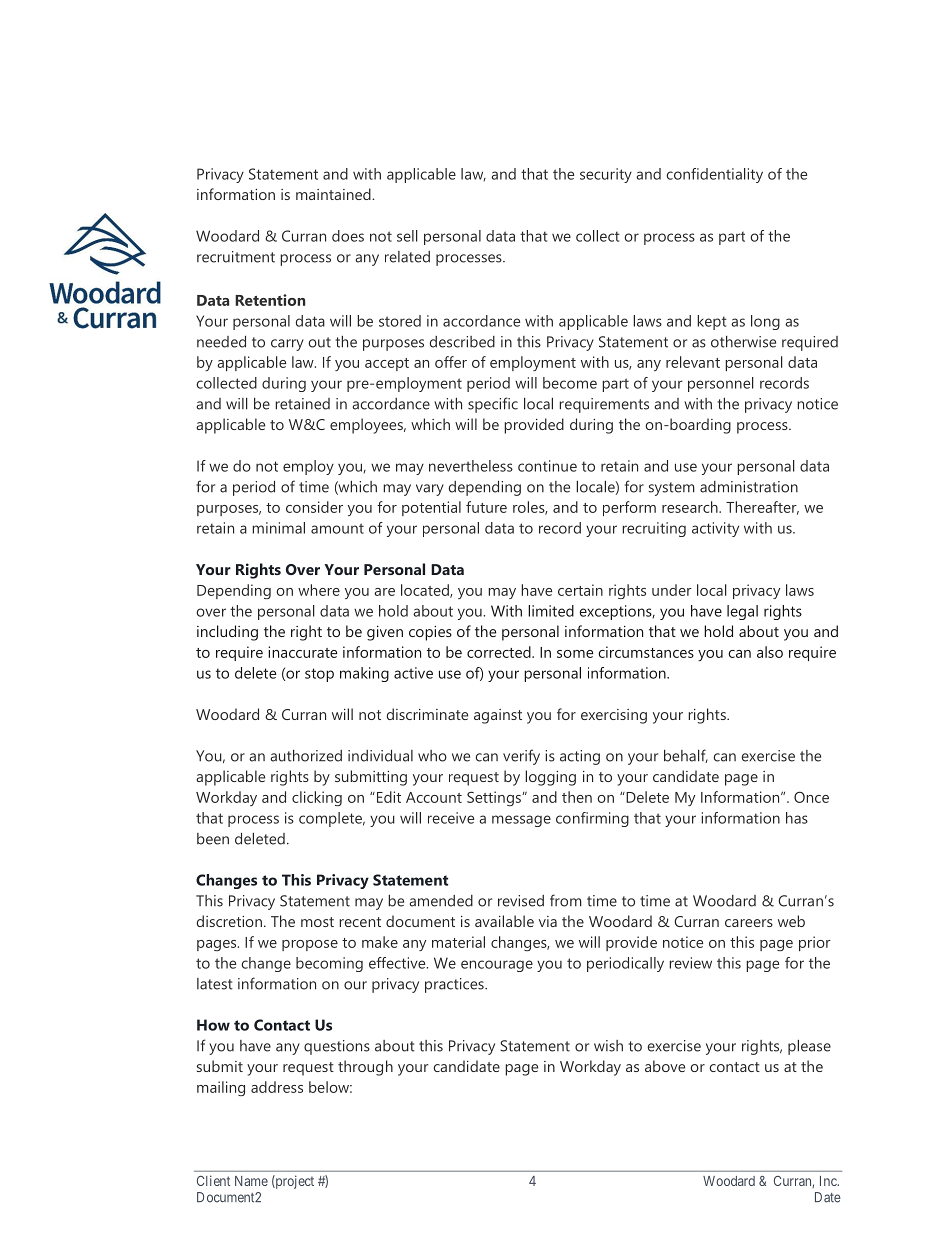  Describe the element at coordinates (334, 194) in the screenshot. I see `maintained` at that location.
